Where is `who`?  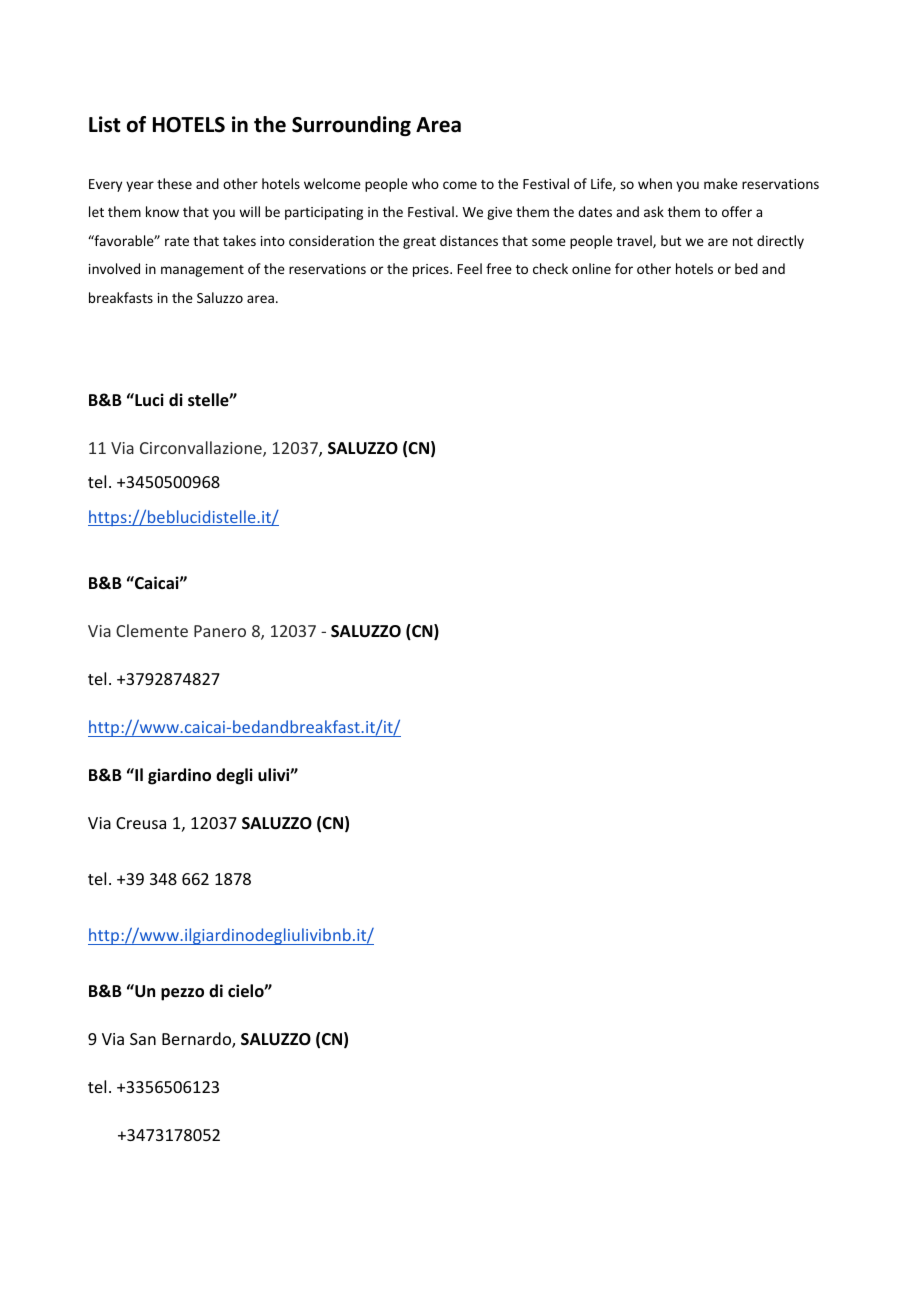 who is located at coordinates (425, 183).
